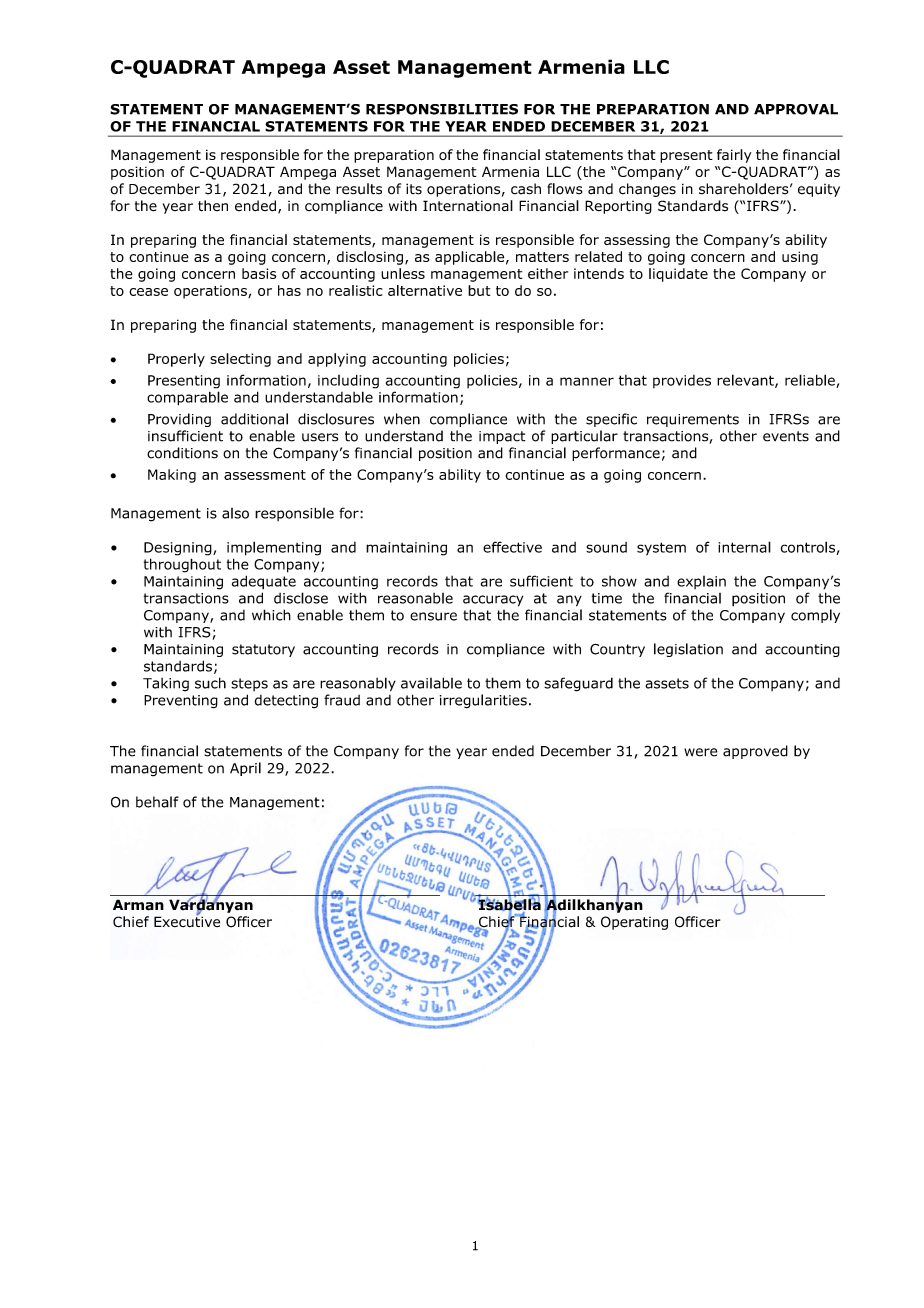  I want to click on statutory, so click(263, 650).
